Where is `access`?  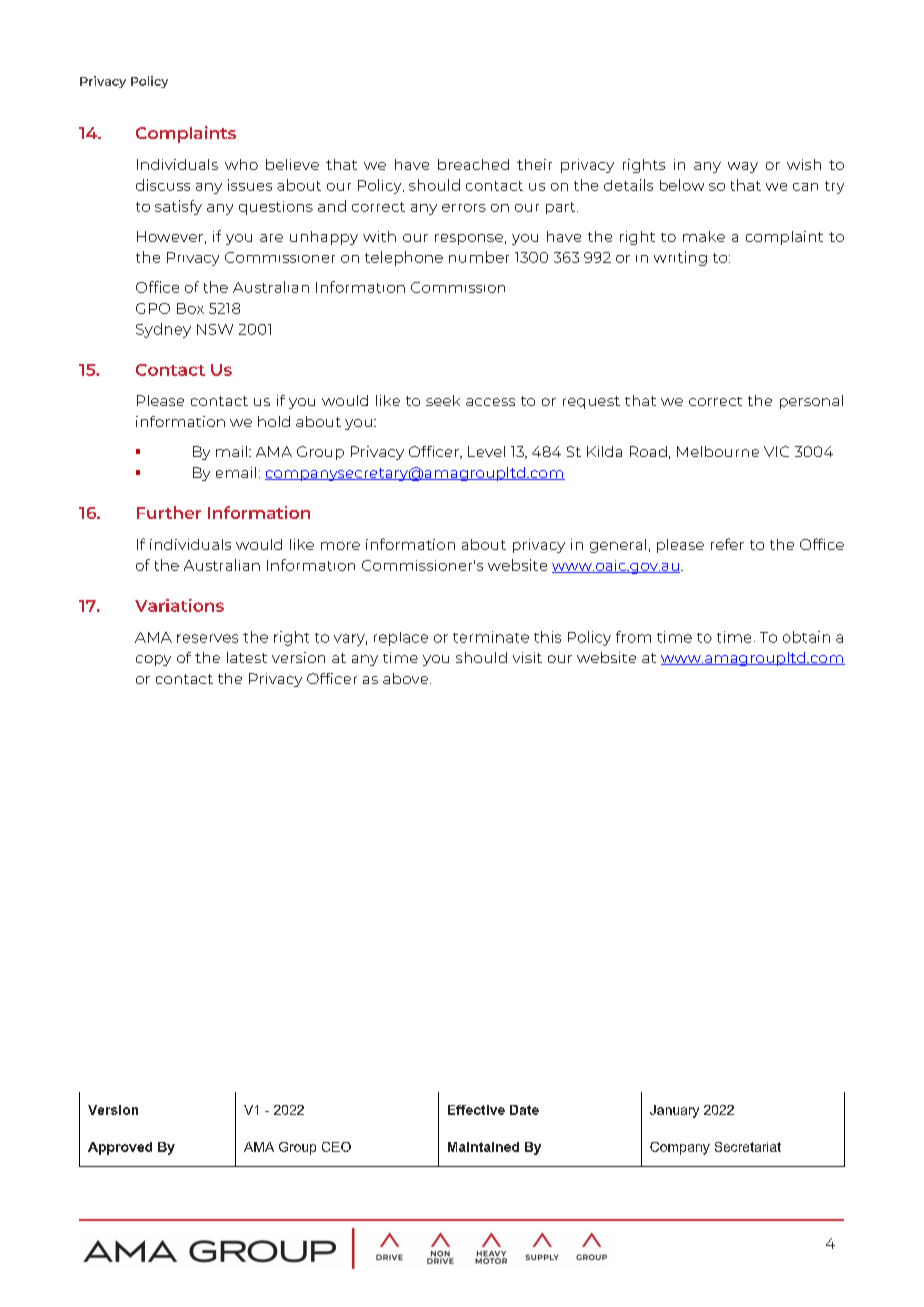
access is located at coordinates (490, 402).
